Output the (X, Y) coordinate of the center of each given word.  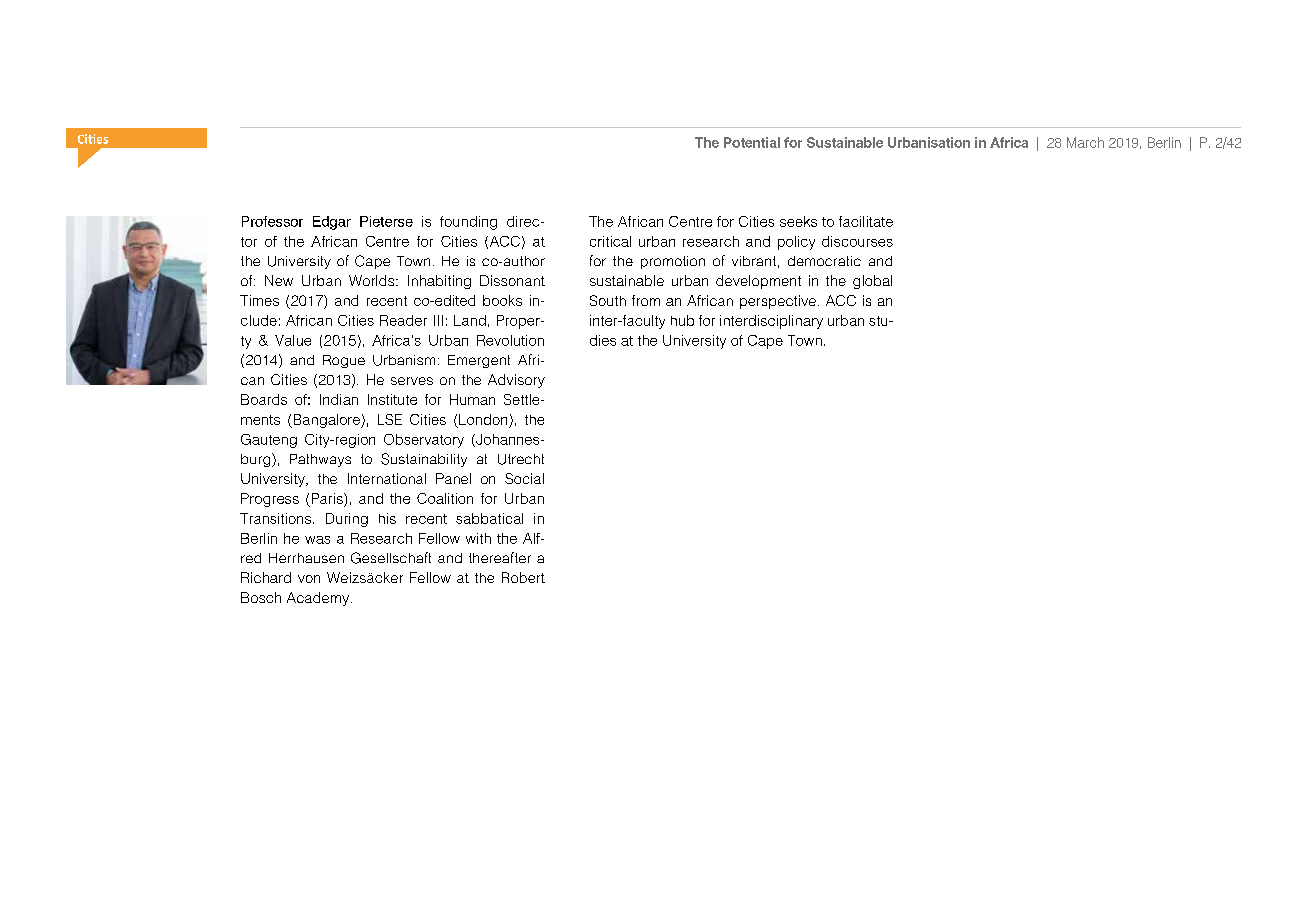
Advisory (516, 381)
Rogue (344, 361)
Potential (752, 142)
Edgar (332, 223)
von (309, 579)
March (1085, 142)
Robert (523, 577)
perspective (778, 302)
